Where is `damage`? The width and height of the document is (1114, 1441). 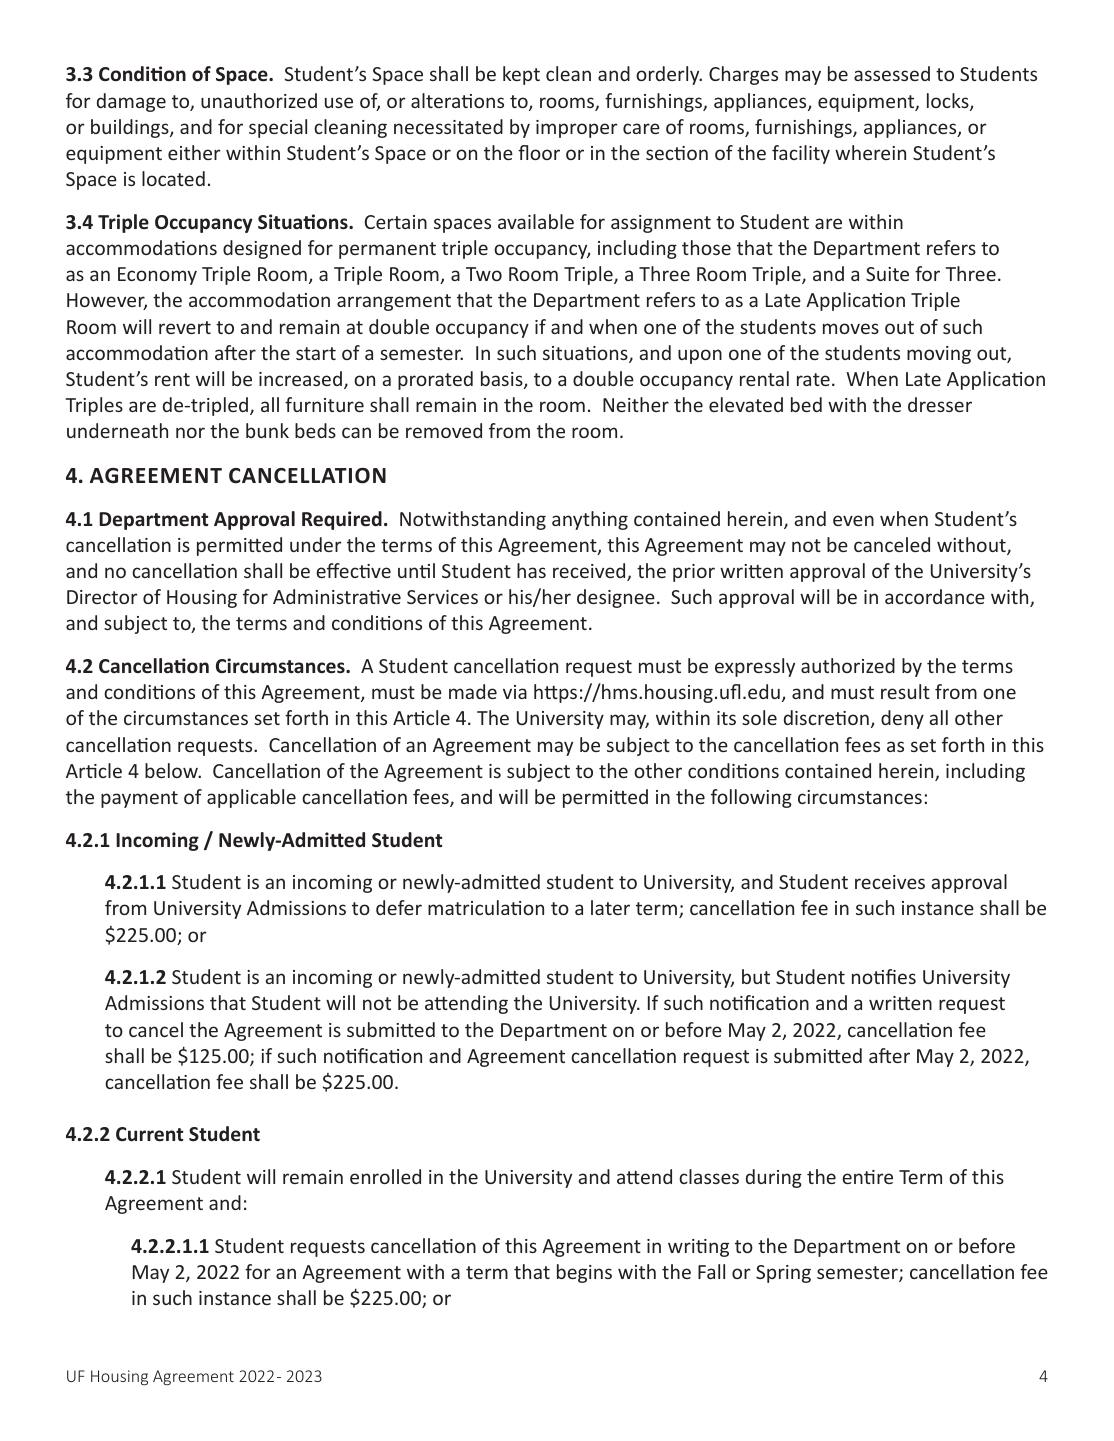
damage is located at coordinates (131, 102).
